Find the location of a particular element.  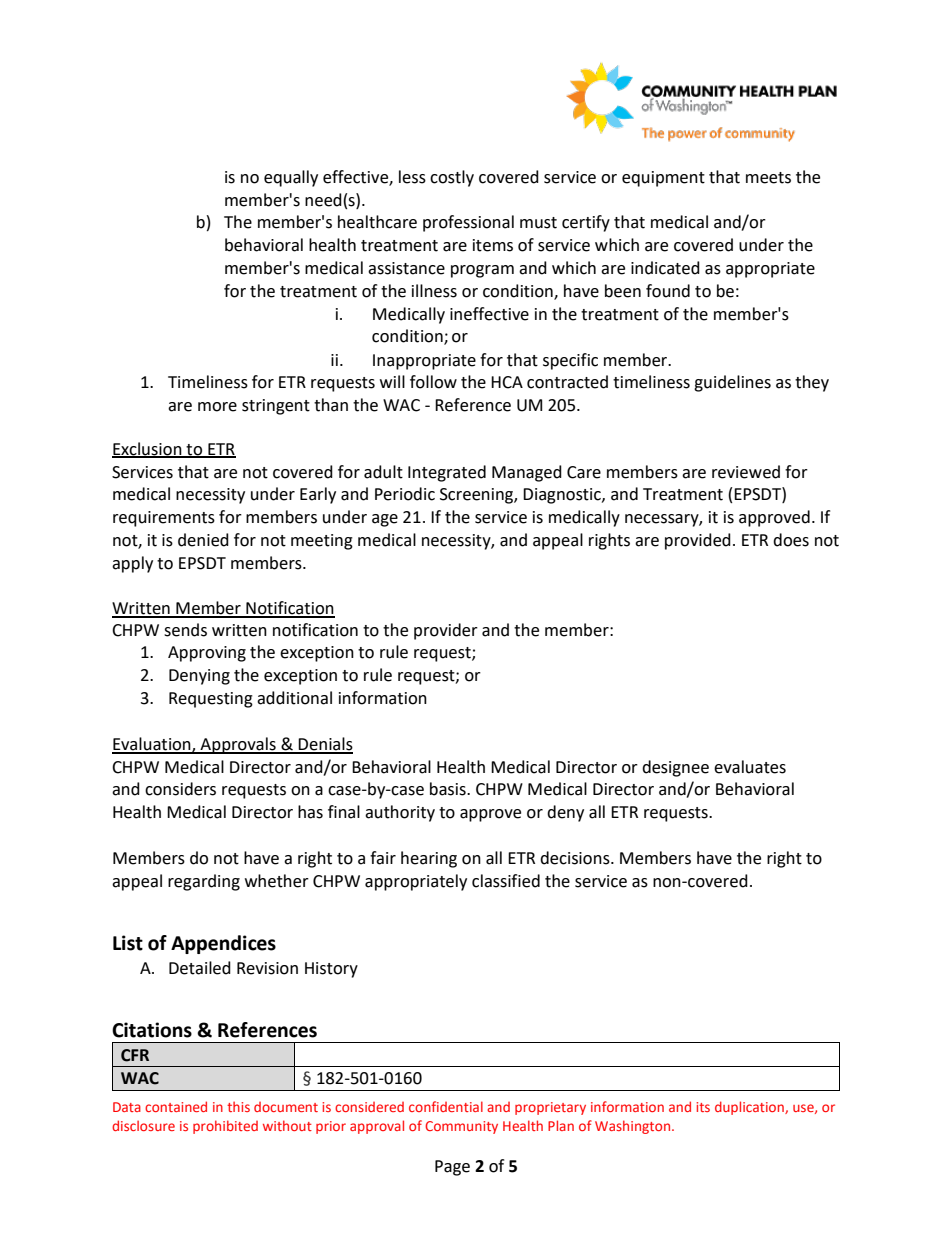

Integrated is located at coordinates (447, 473).
